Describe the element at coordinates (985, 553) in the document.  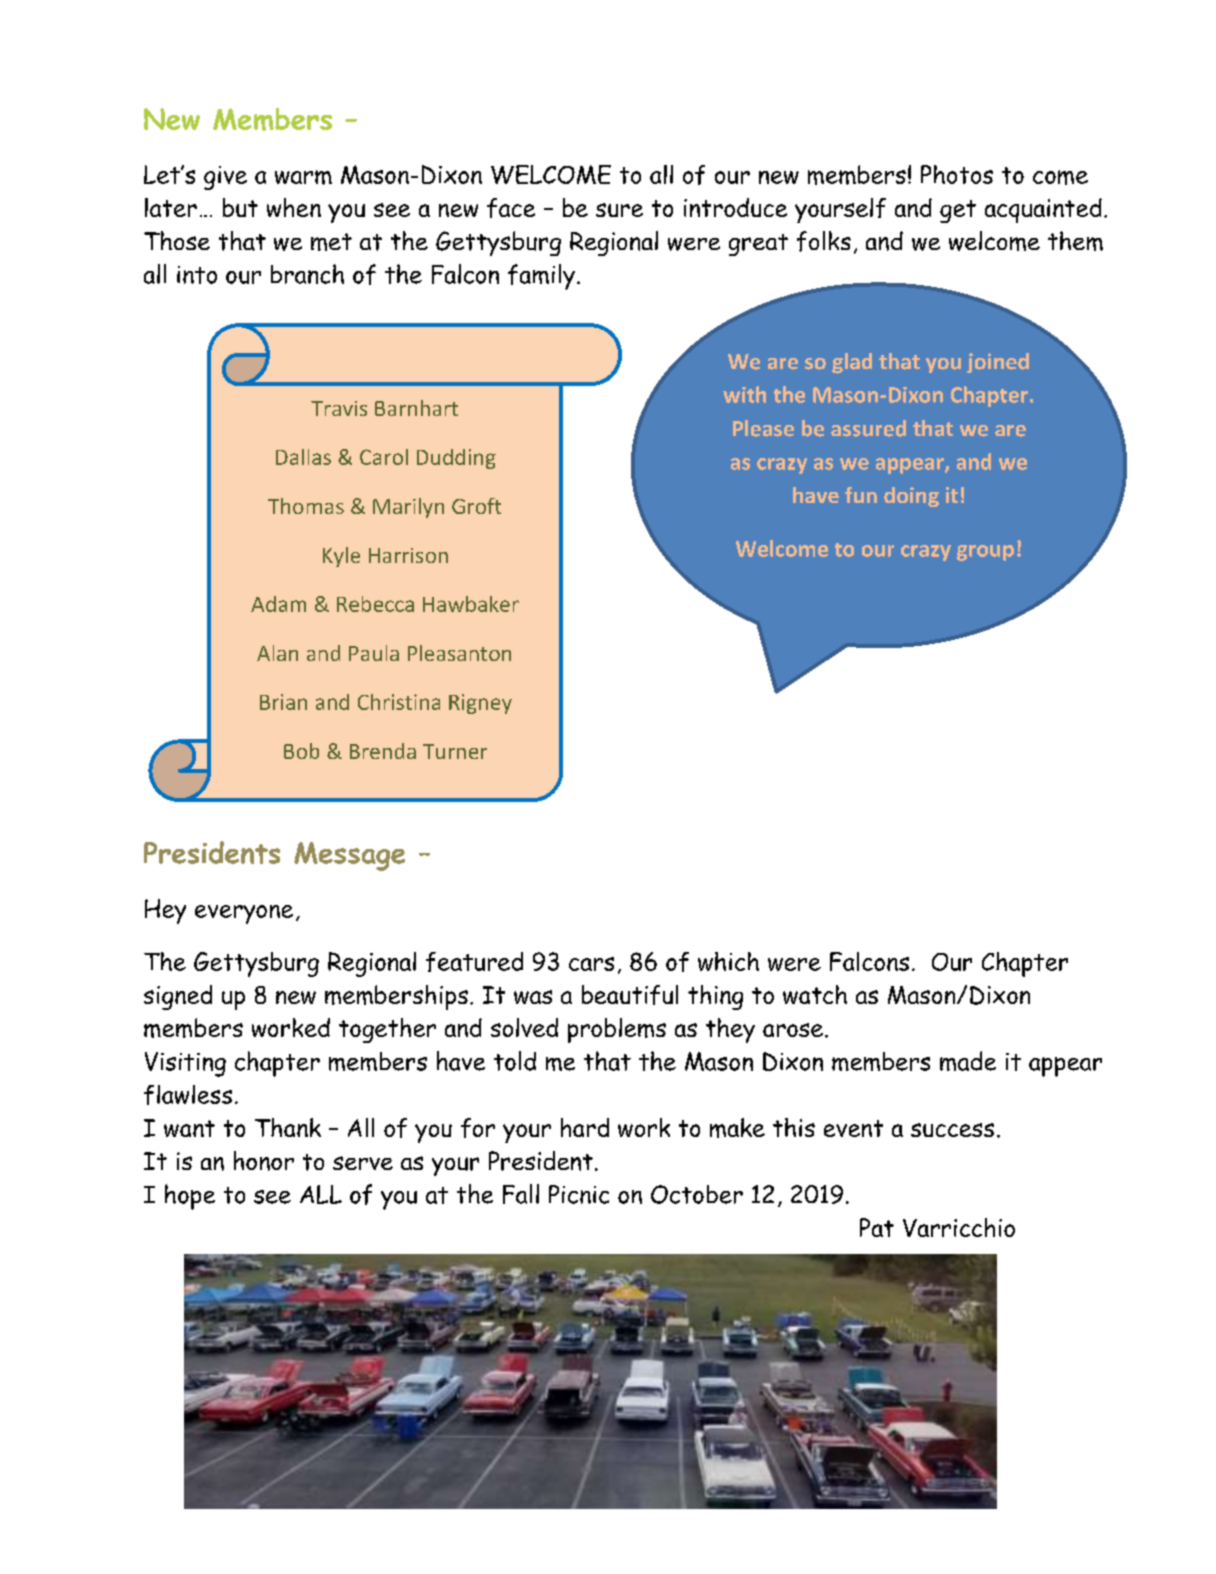
I see `group` at that location.
